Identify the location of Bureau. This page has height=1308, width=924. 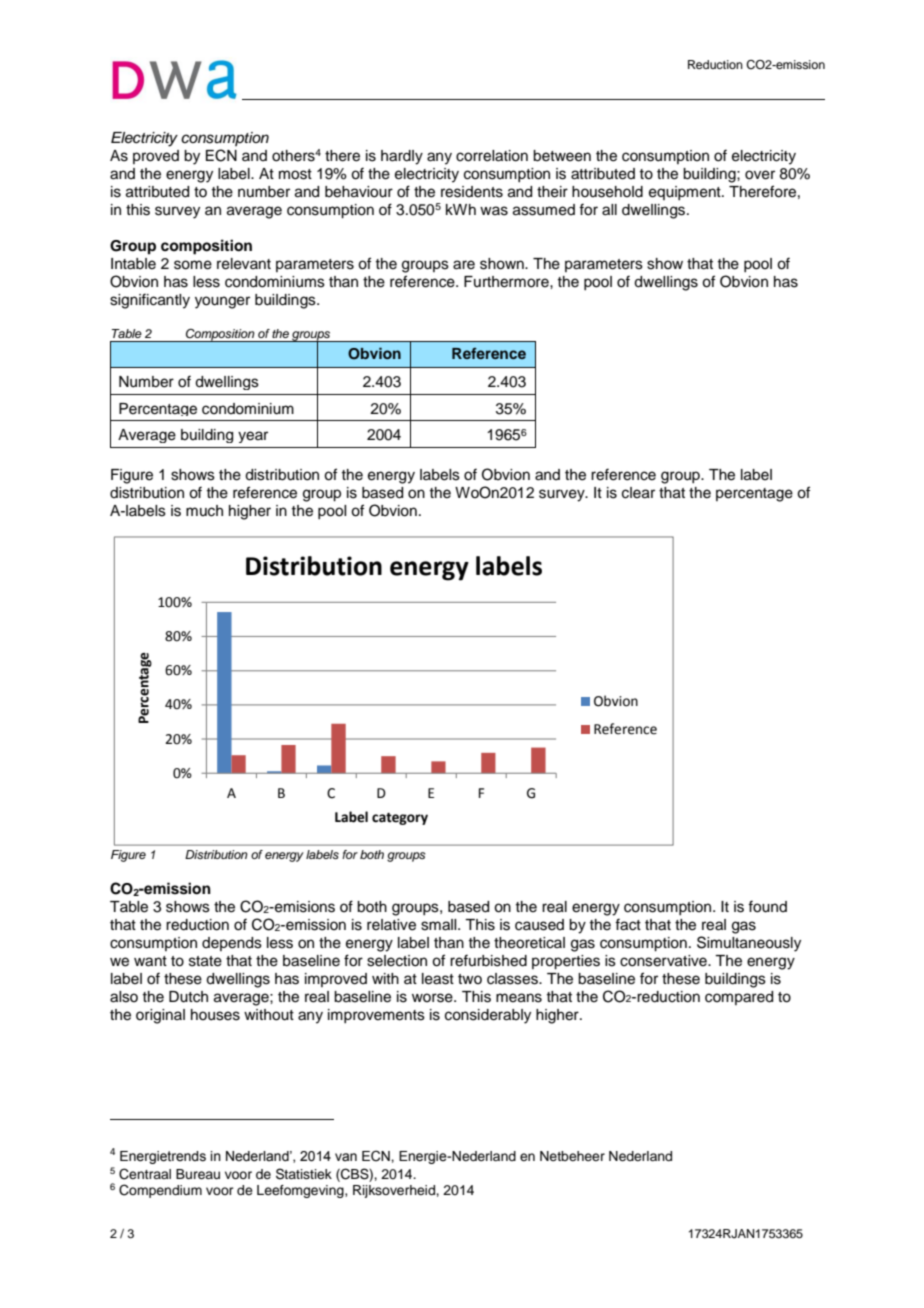
(198, 1174).
